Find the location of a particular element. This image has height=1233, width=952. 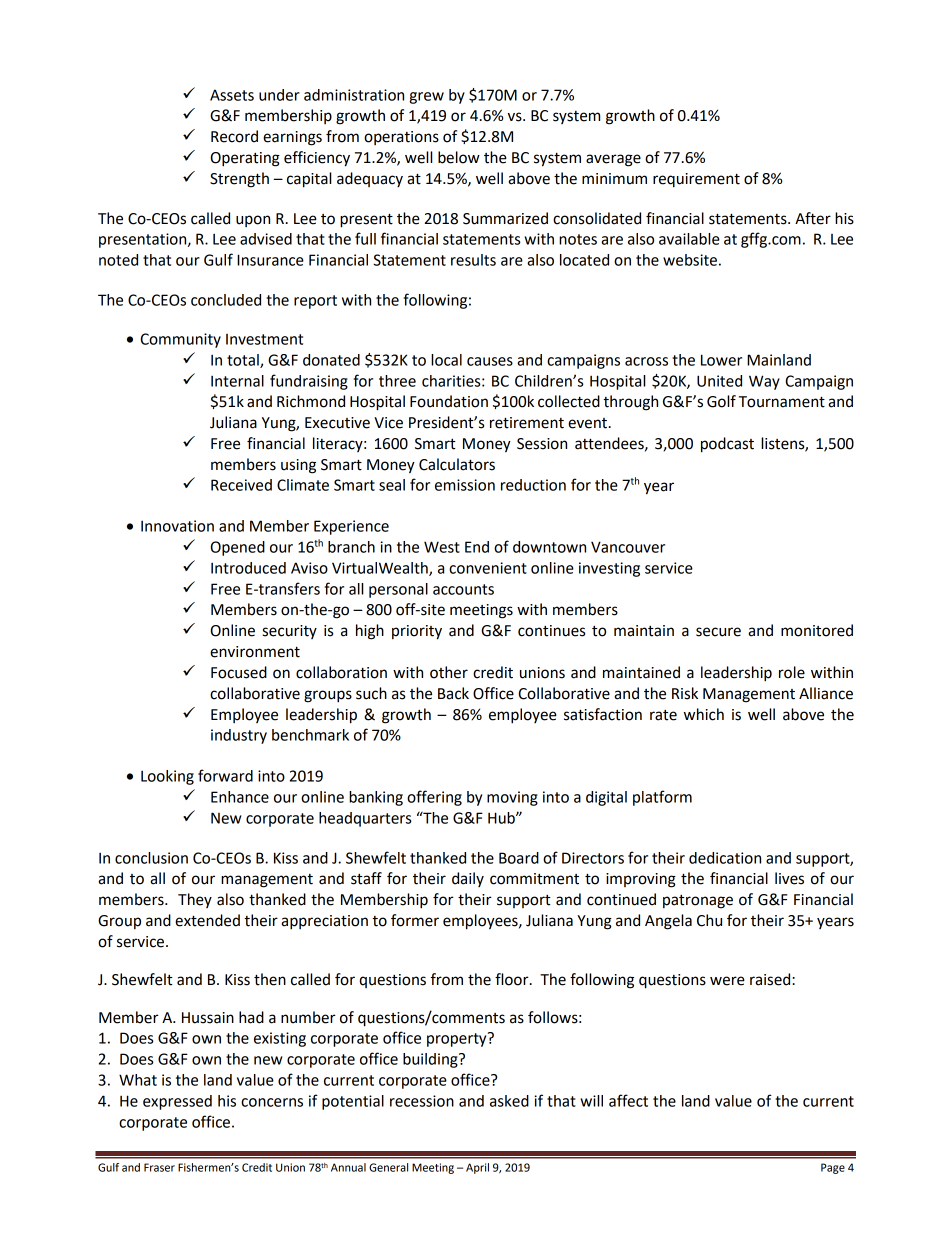

causes is located at coordinates (490, 361).
